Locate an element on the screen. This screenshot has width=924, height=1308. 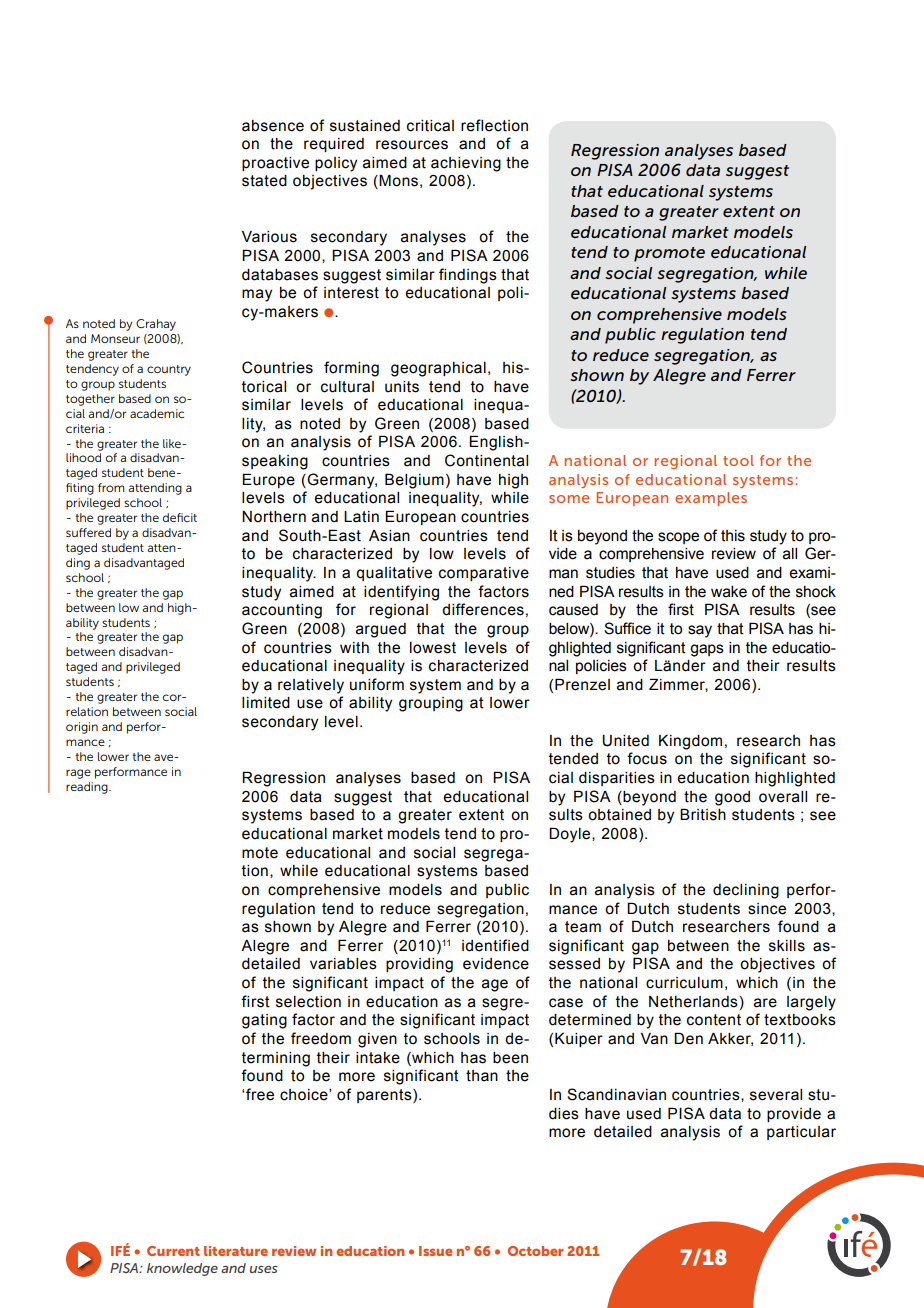
lowest is located at coordinates (433, 648).
